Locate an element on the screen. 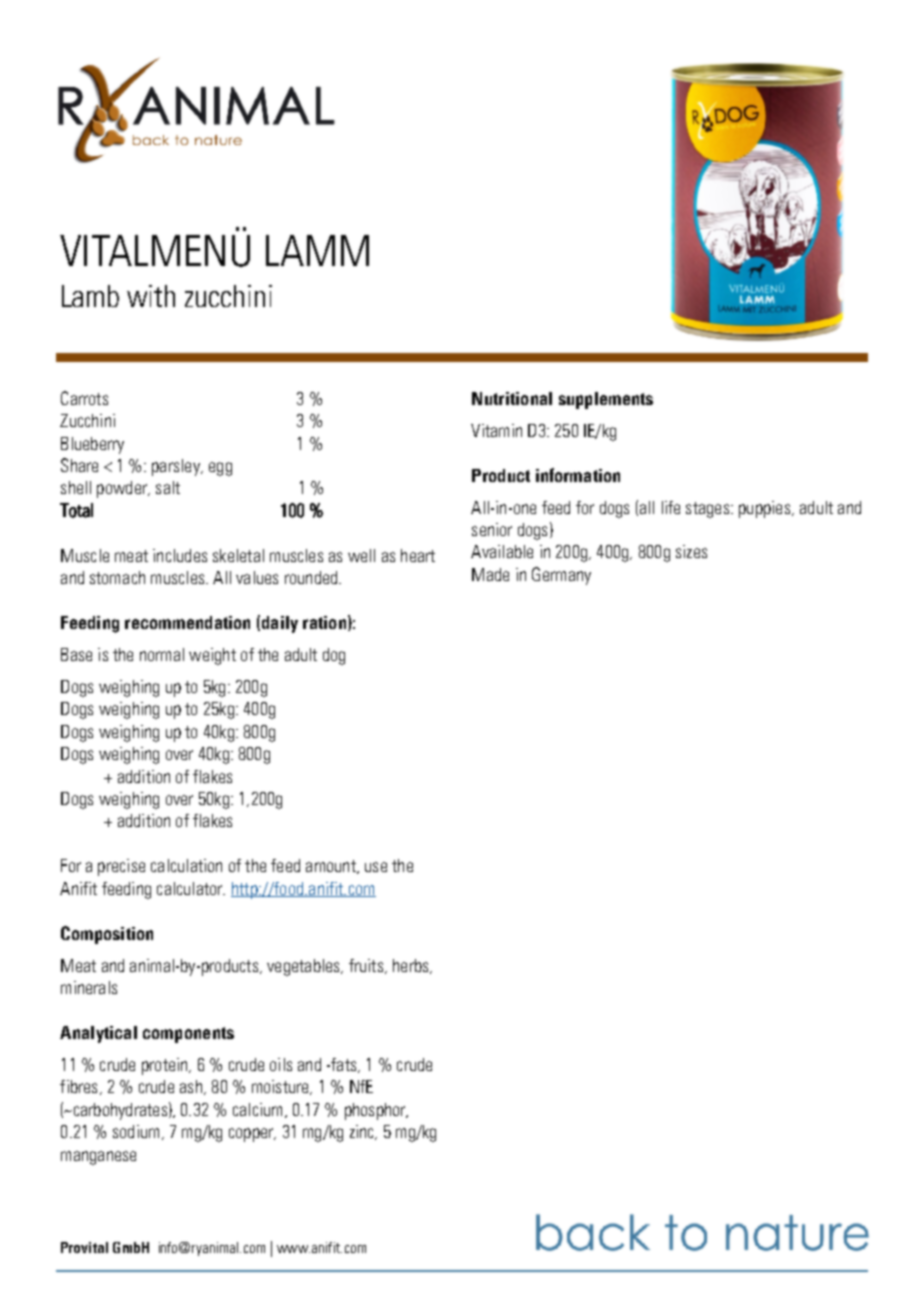  salt is located at coordinates (168, 487).
